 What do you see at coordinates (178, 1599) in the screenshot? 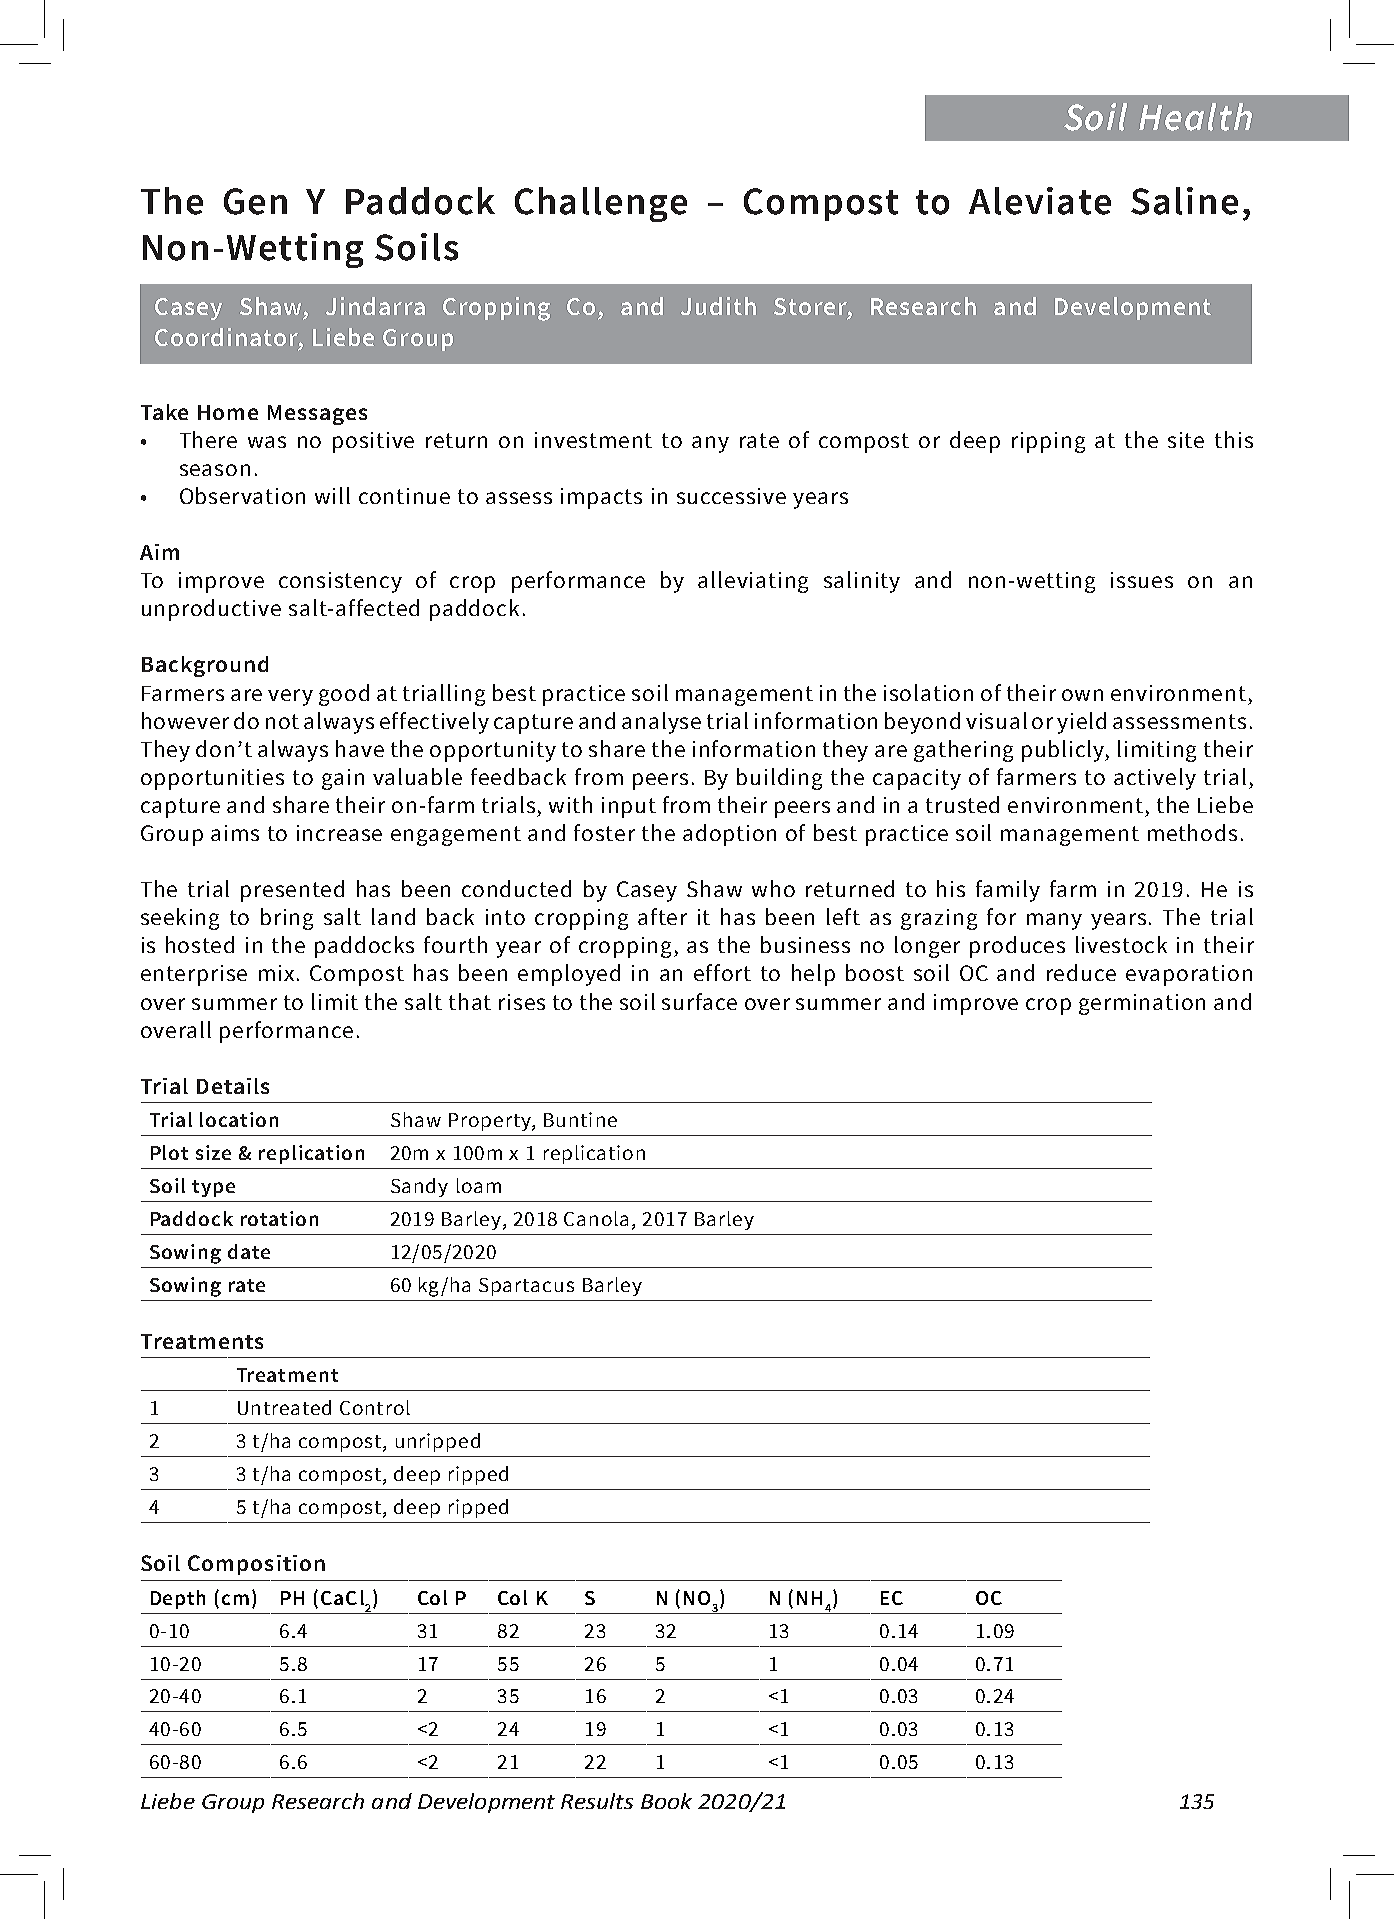
I see `Depth` at bounding box center [178, 1599].
